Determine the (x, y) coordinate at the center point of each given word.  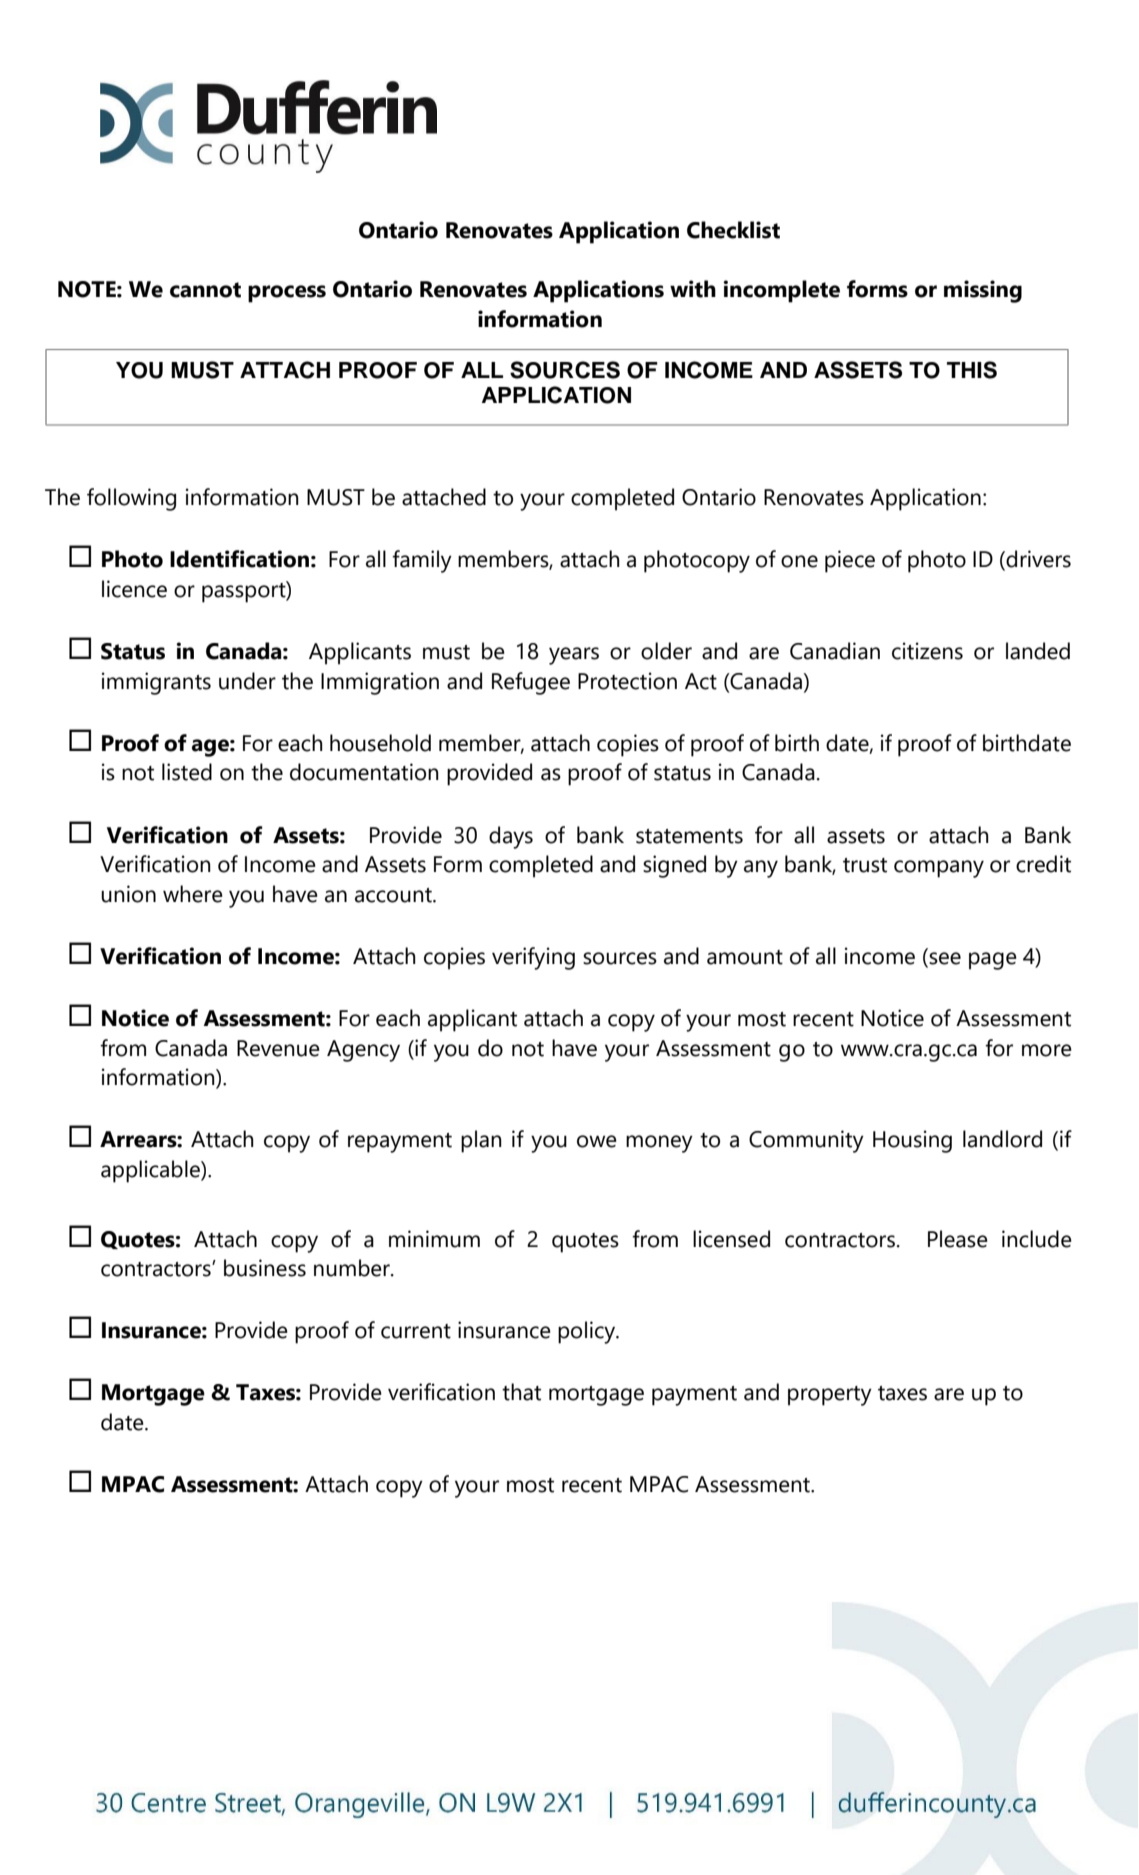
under (247, 681)
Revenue (278, 1048)
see (944, 959)
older (666, 651)
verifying (533, 958)
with (693, 289)
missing (983, 291)
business (265, 1268)
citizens (927, 651)
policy (588, 1332)
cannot (205, 290)
